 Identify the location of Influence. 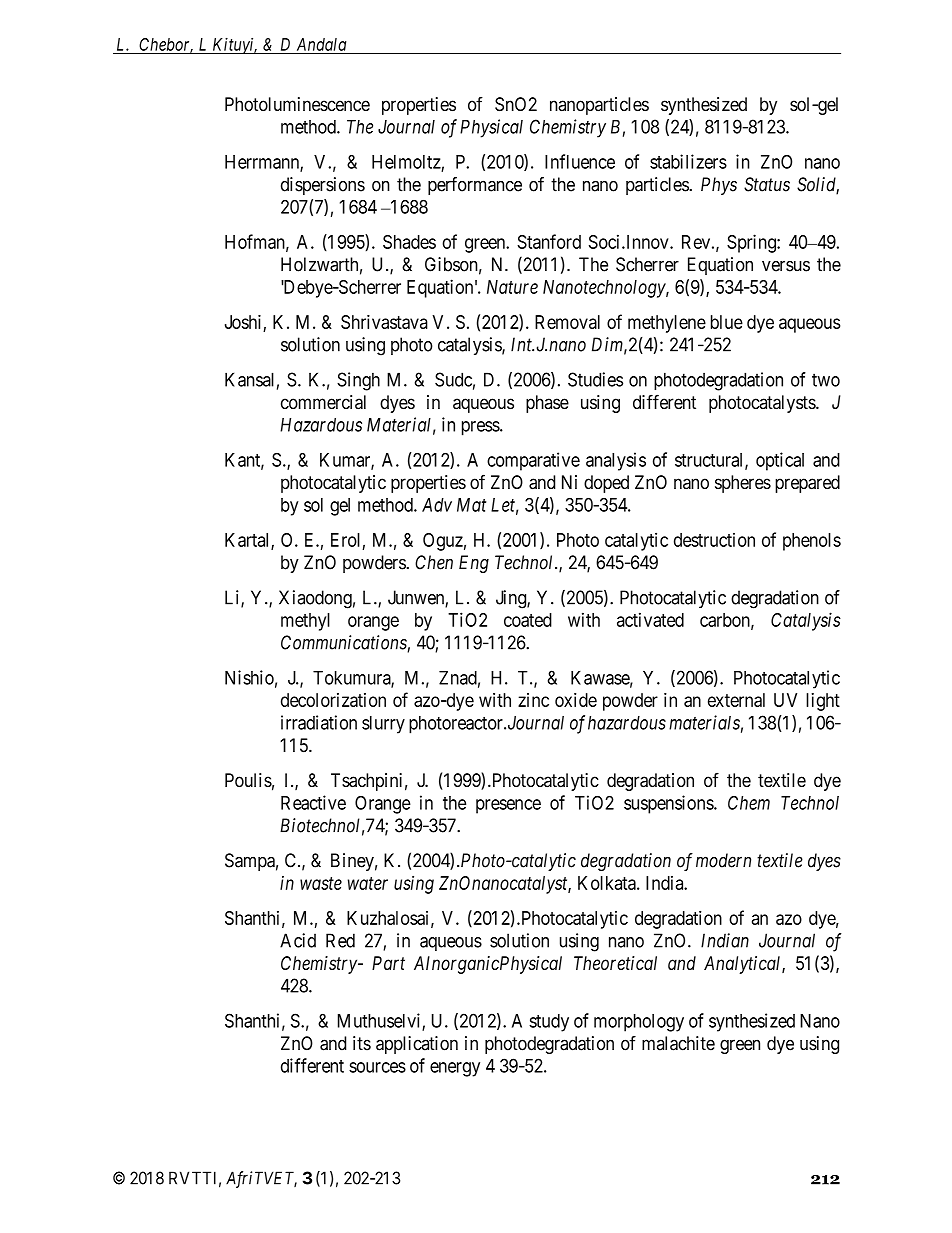
(580, 161).
